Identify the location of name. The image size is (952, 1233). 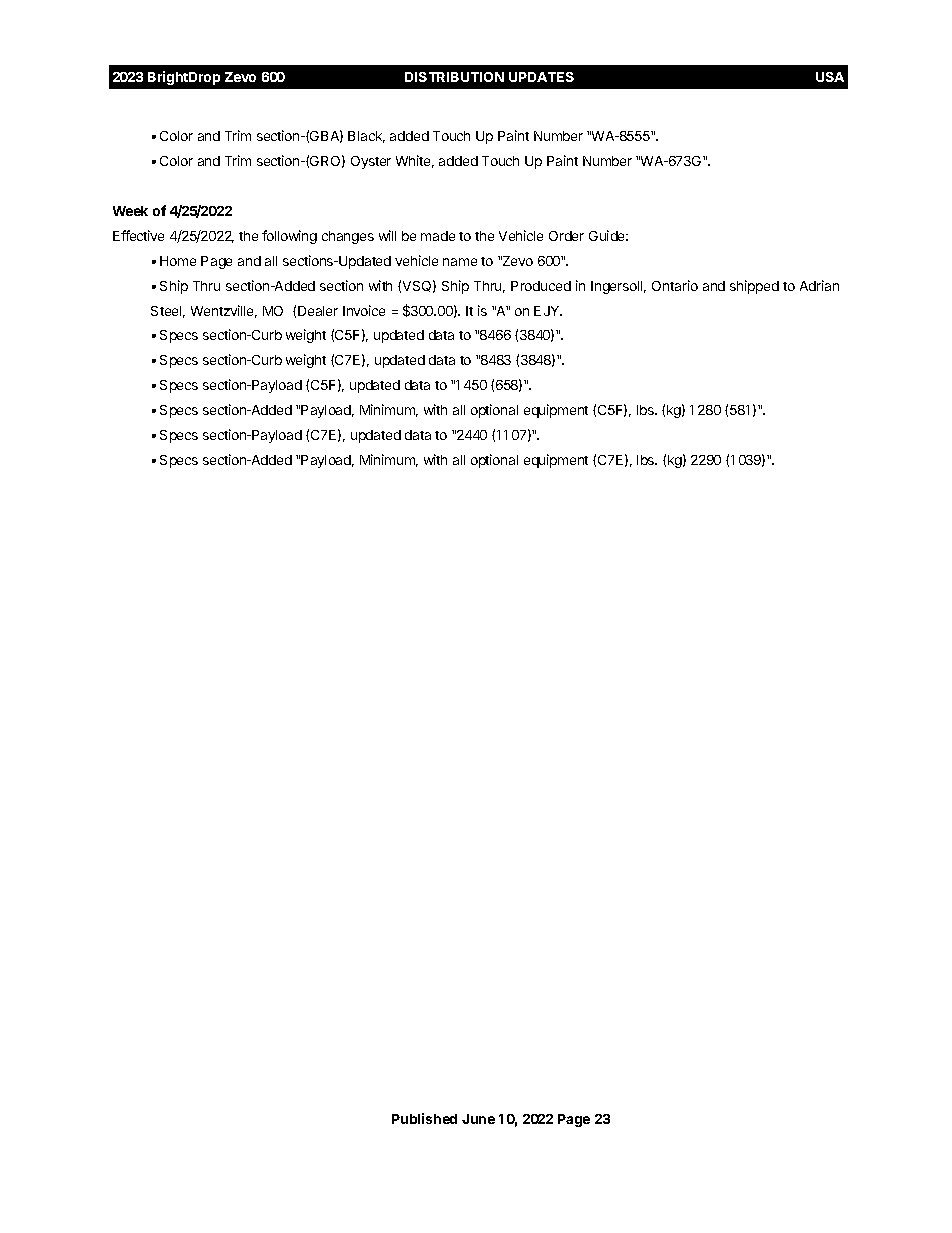
(460, 262).
